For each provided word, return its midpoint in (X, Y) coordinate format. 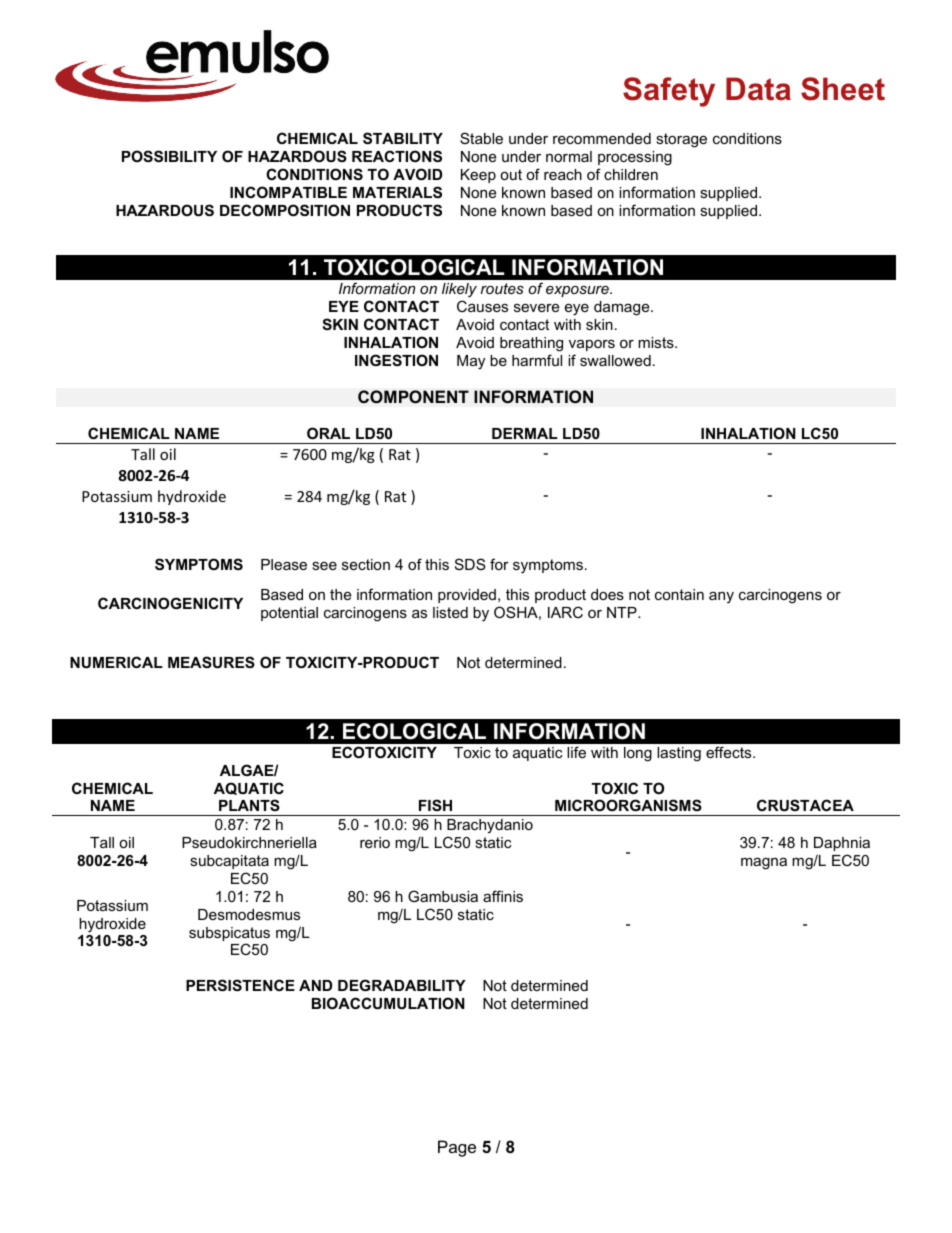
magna (764, 863)
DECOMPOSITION (285, 210)
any (721, 597)
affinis (503, 896)
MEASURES (211, 662)
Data (758, 89)
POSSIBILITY (169, 156)
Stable (481, 138)
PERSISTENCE (240, 985)
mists (657, 342)
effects (730, 752)
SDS (470, 564)
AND (315, 985)
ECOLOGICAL (414, 731)
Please (284, 564)
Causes (482, 306)
